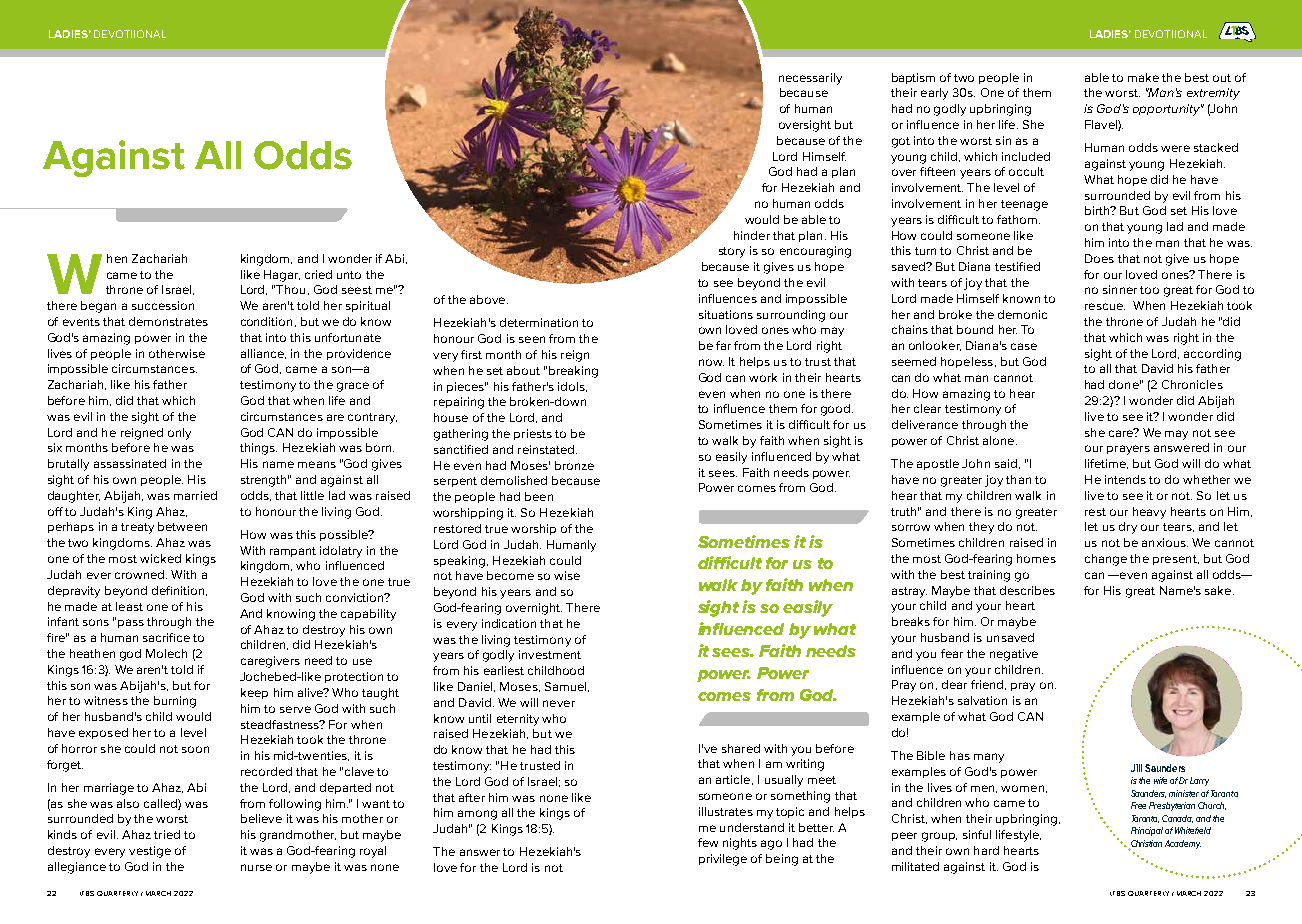  I want to click on make, so click(1143, 77).
